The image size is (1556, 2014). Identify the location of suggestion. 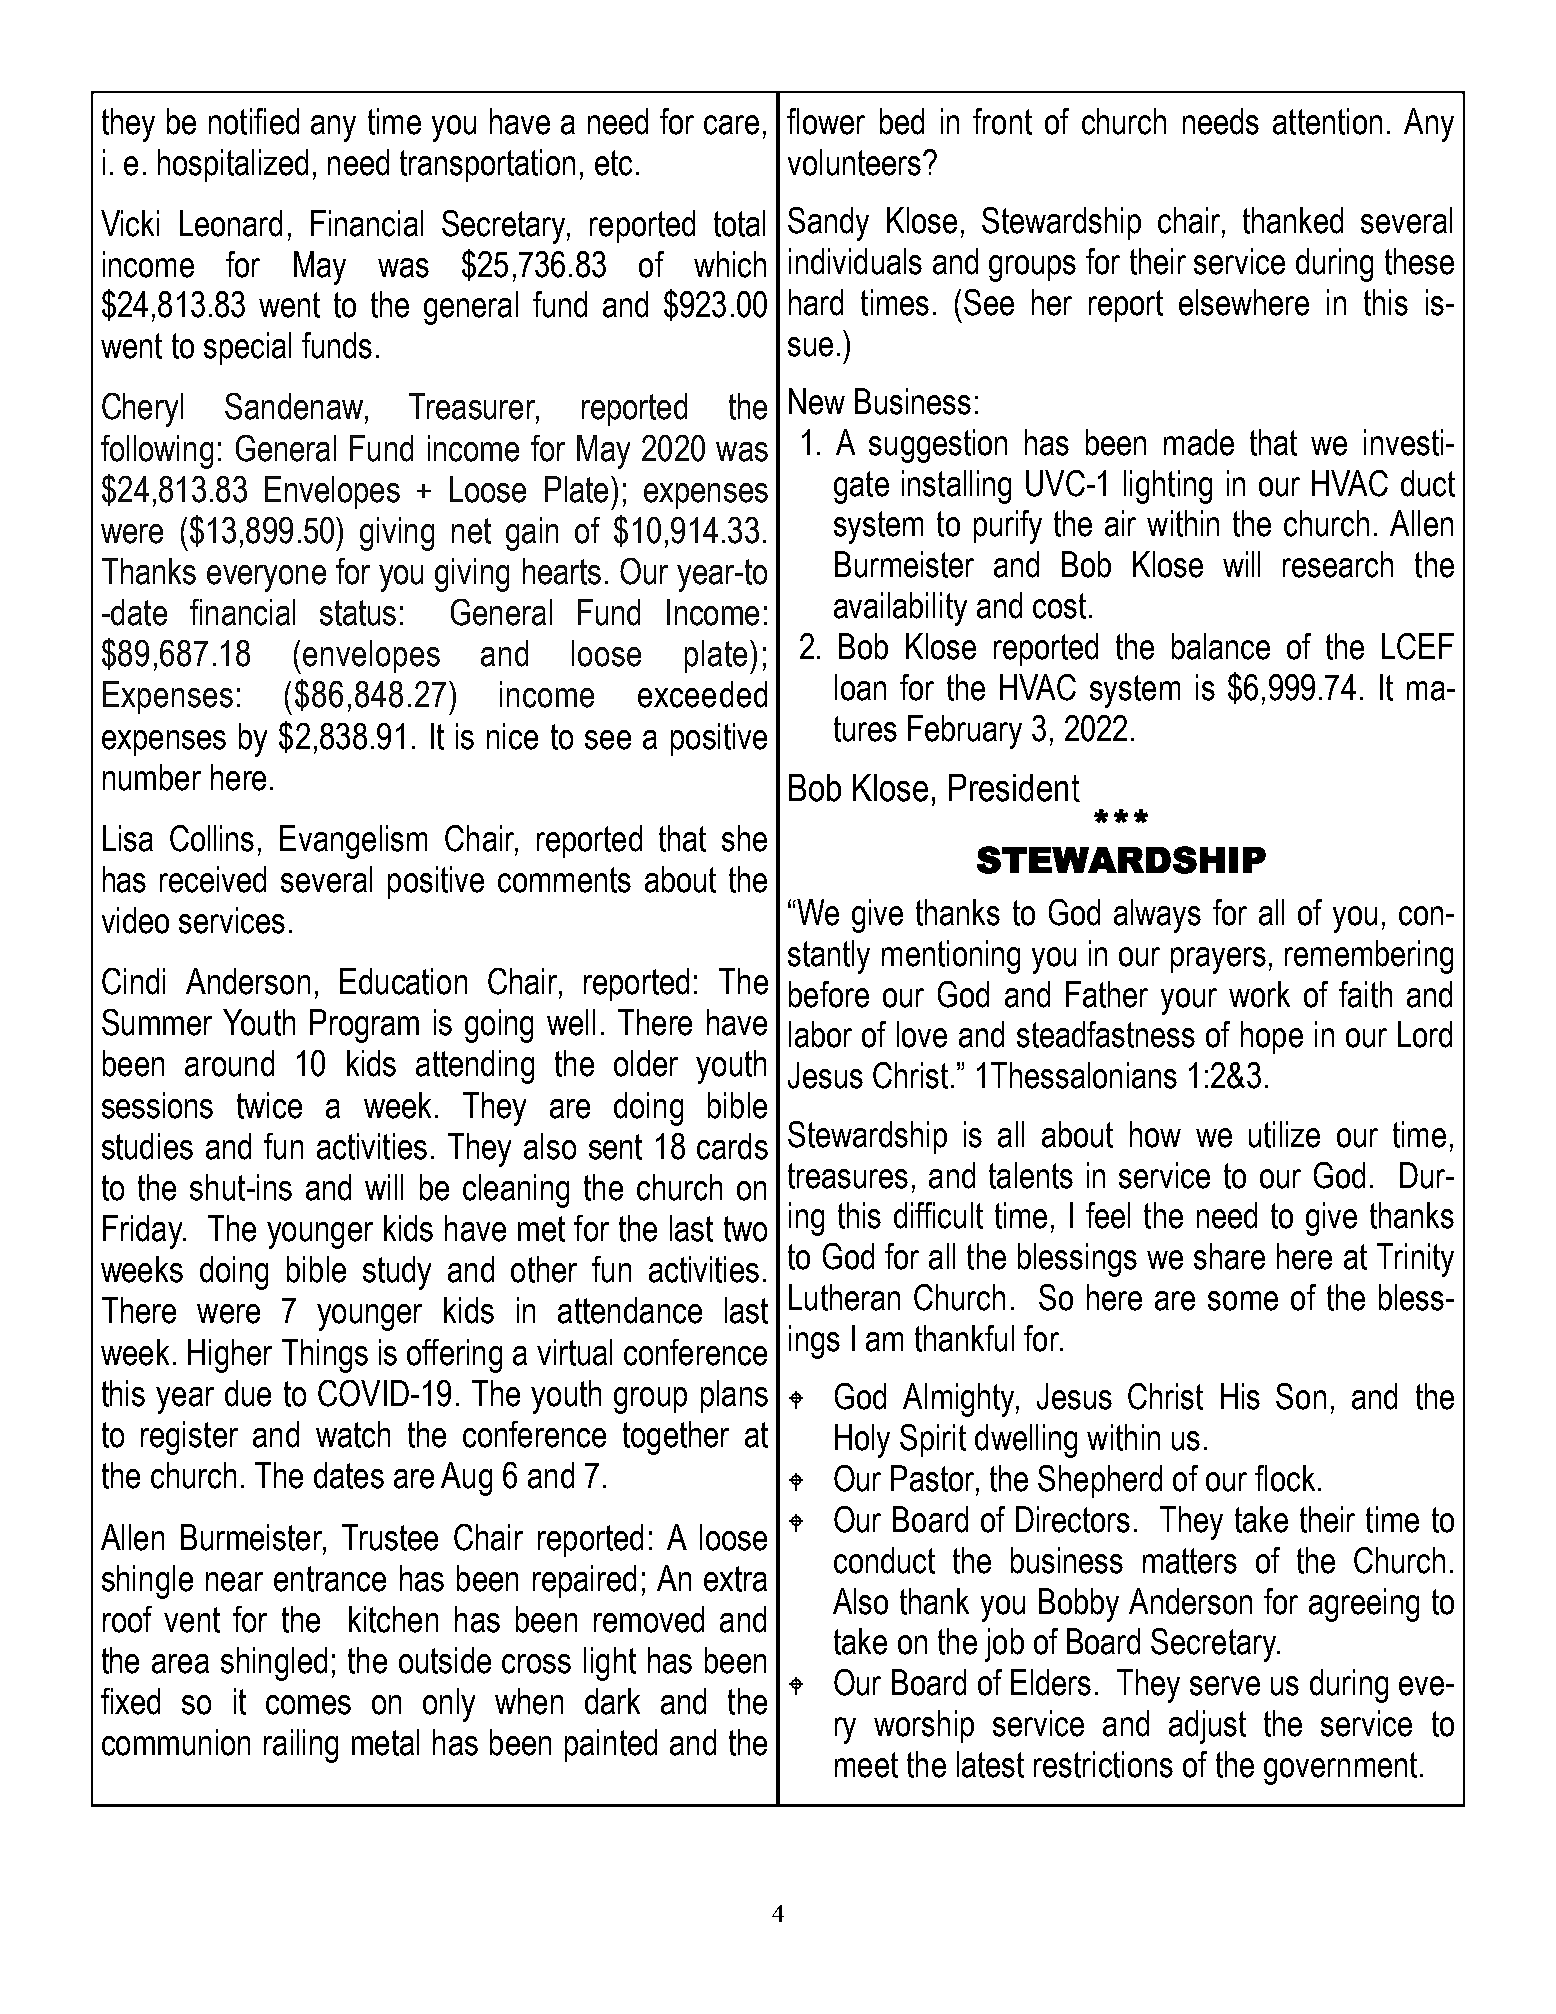
(938, 446).
